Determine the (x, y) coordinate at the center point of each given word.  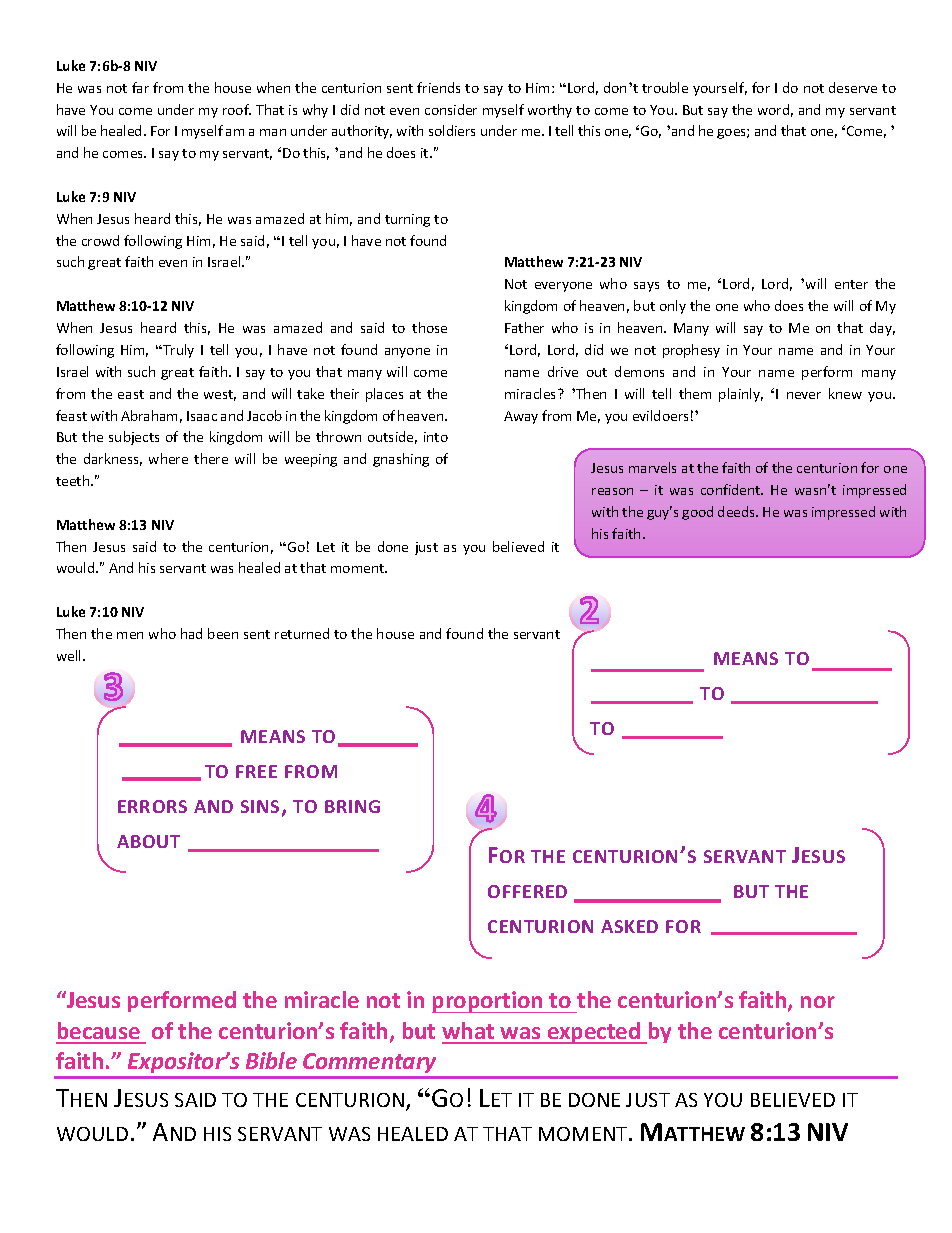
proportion (488, 1002)
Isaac (202, 416)
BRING (352, 806)
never (804, 395)
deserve (853, 87)
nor (818, 1002)
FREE (256, 771)
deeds (738, 511)
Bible (271, 1060)
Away (521, 417)
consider (451, 109)
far (140, 87)
